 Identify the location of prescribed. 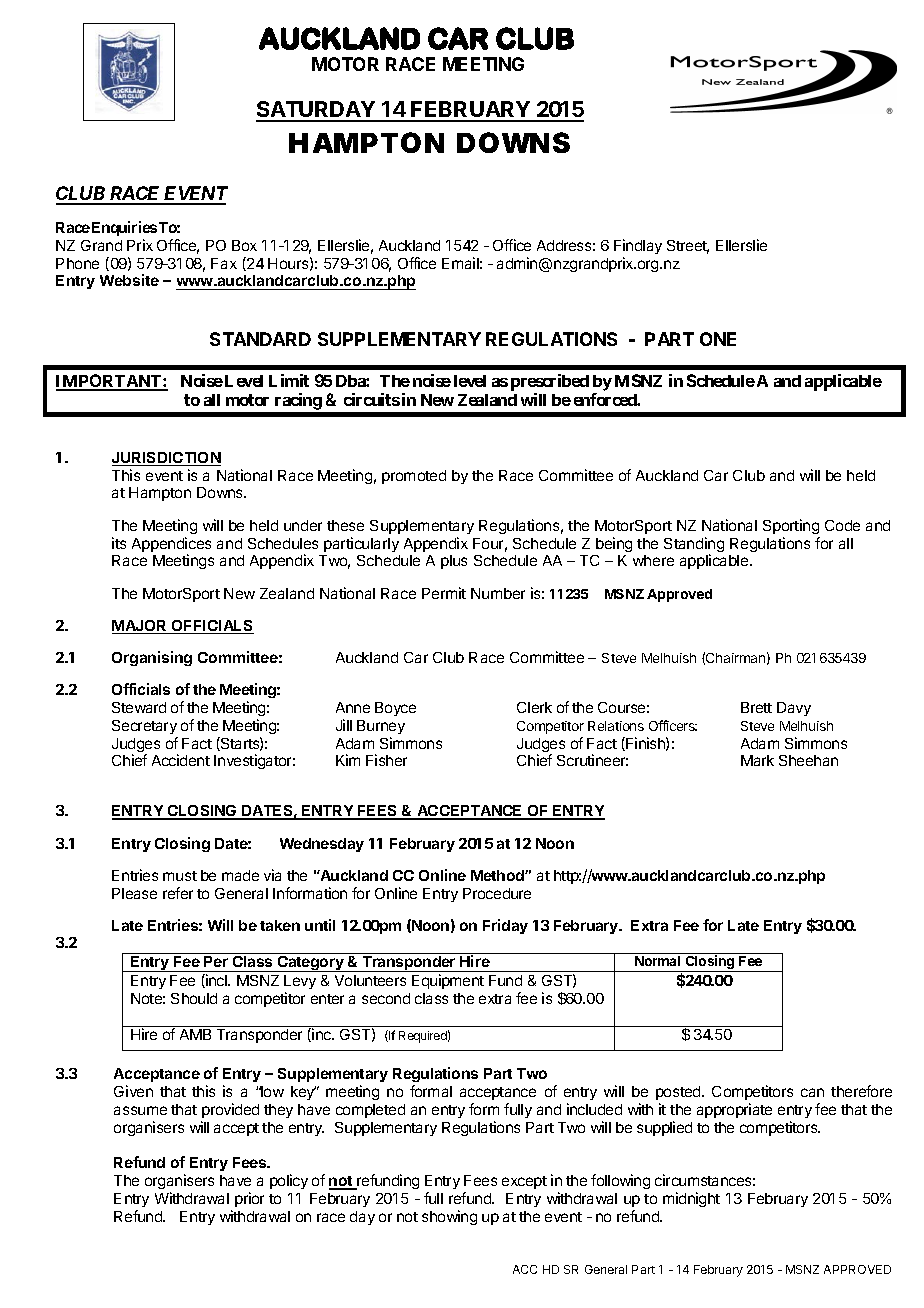
(550, 382).
